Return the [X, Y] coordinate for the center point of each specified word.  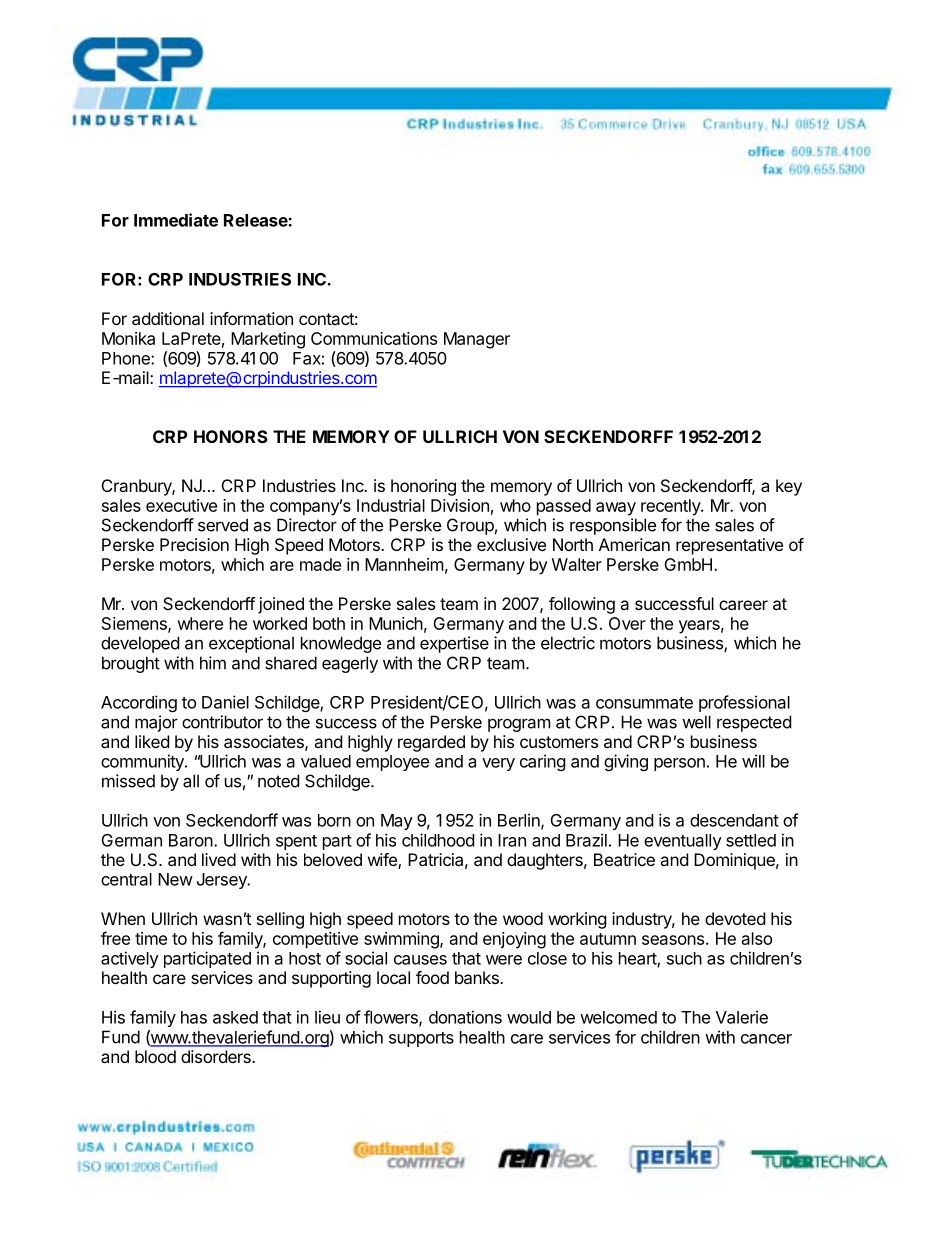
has [194, 1017]
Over [627, 623]
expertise [454, 644]
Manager [477, 340]
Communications [374, 338]
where [200, 623]
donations [465, 1017]
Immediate [176, 220]
